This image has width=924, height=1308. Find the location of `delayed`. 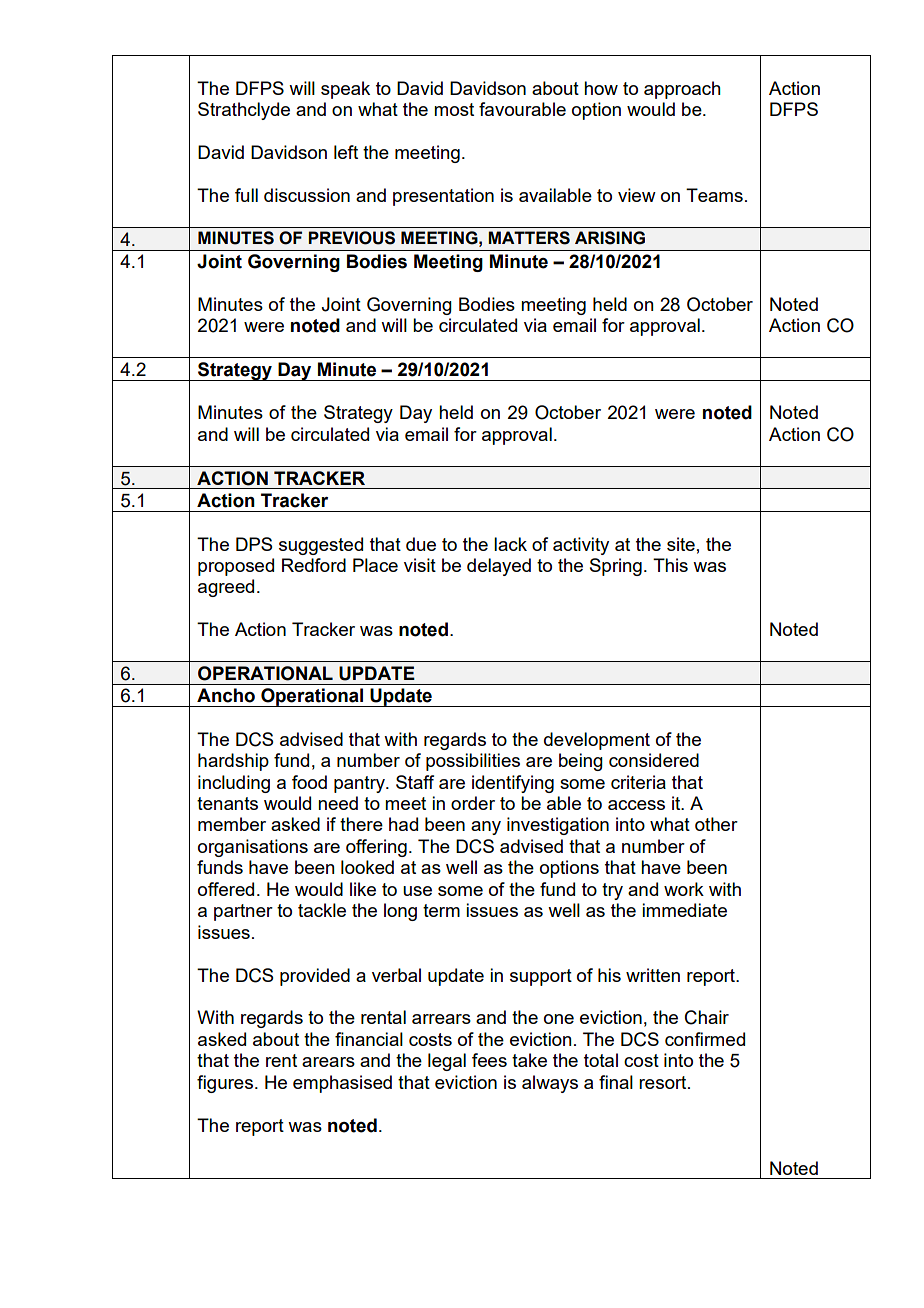

delayed is located at coordinates (499, 567).
